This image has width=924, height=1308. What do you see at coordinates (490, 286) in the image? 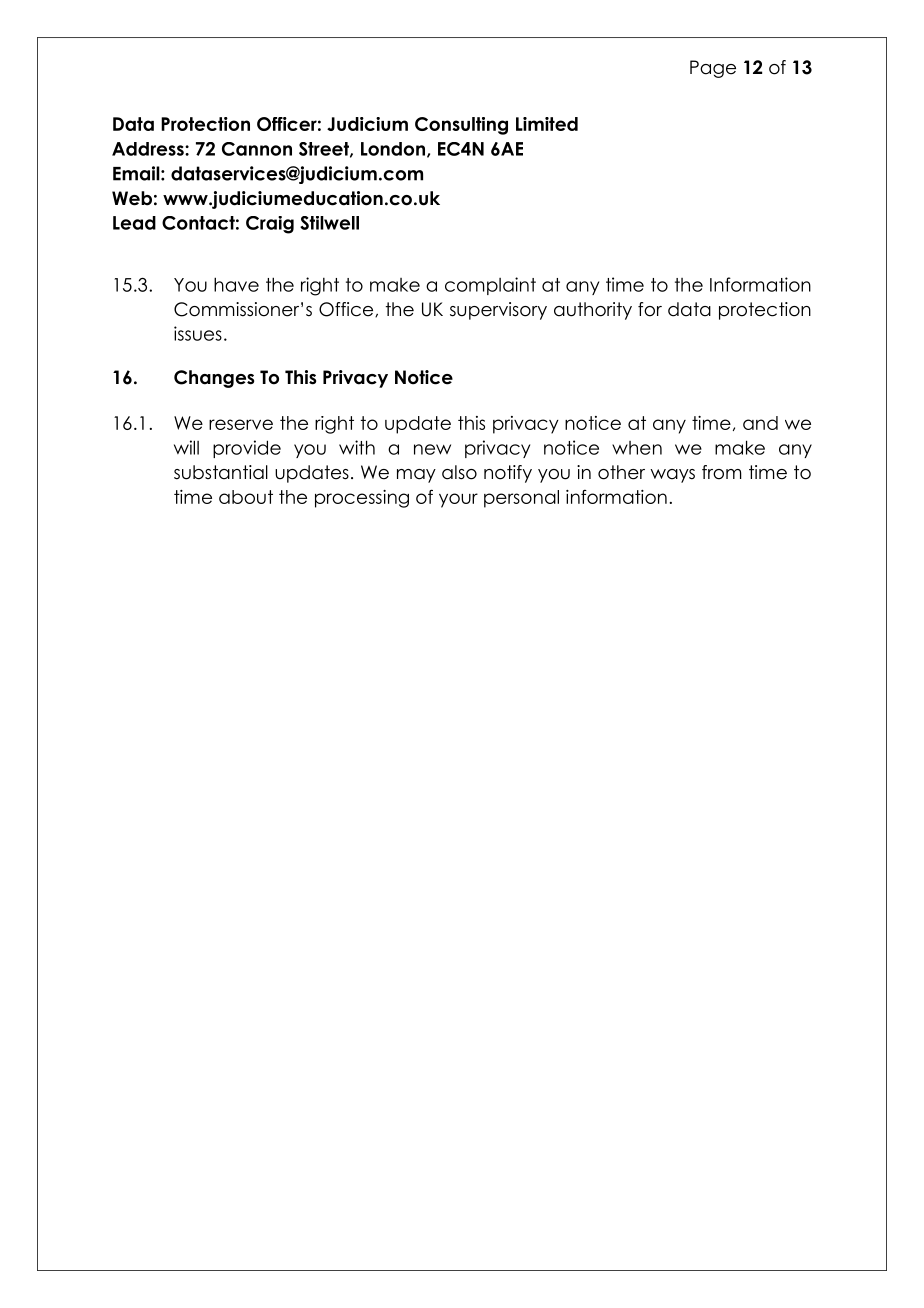
I see `complaint` at bounding box center [490, 286].
